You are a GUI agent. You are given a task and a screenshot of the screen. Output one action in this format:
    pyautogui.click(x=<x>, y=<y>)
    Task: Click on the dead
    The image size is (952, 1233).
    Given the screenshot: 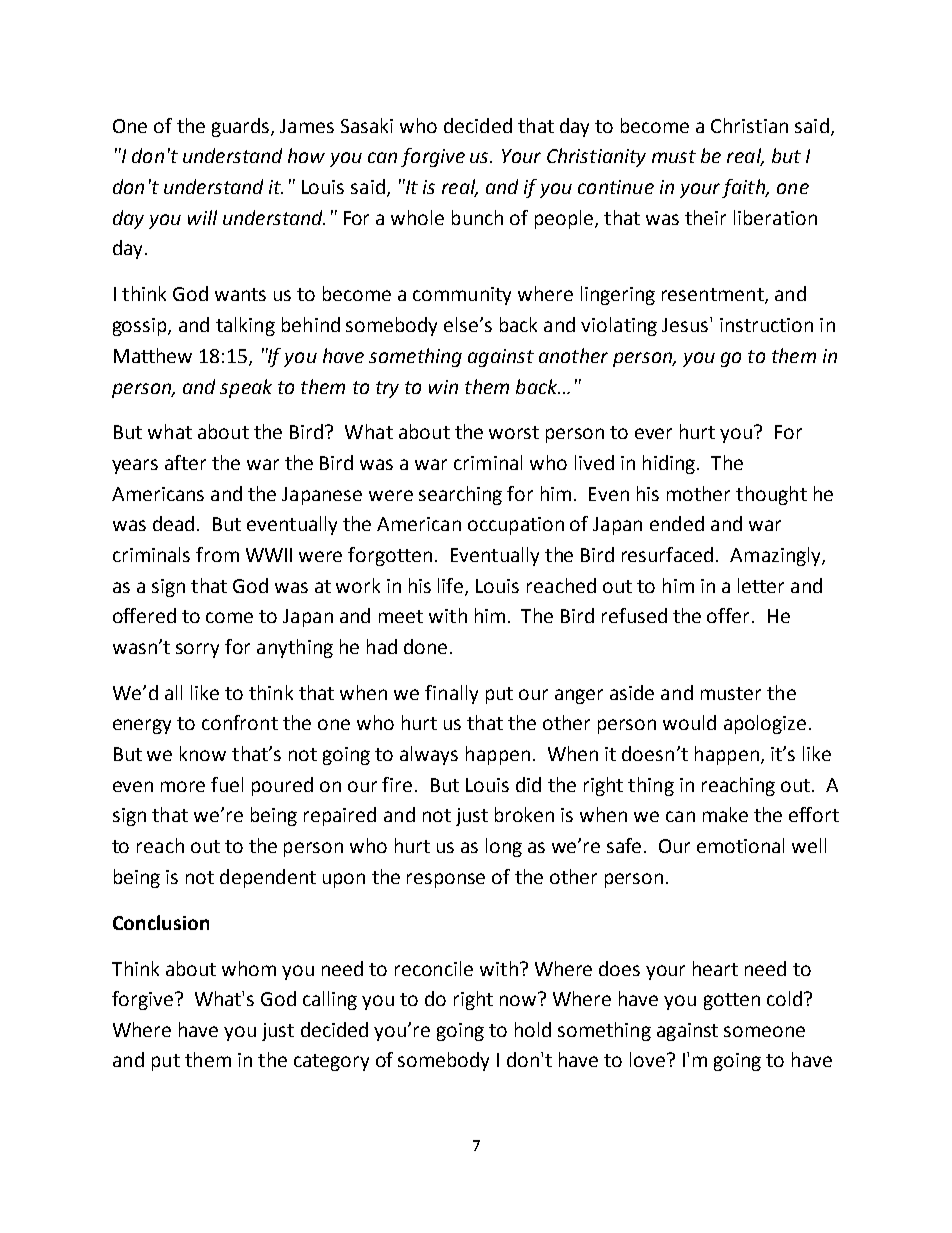 What is the action you would take?
    pyautogui.click(x=173, y=523)
